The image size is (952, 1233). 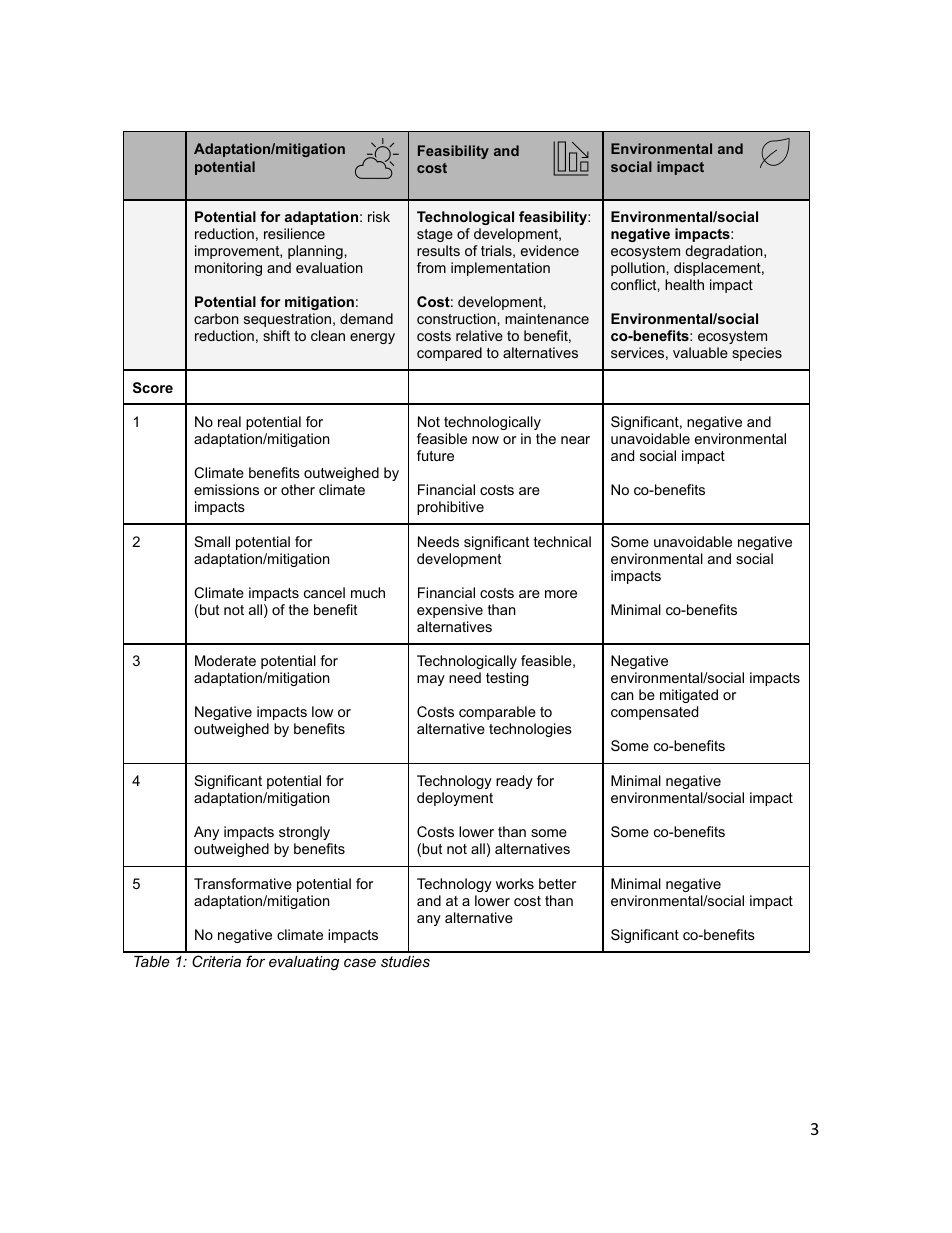 I want to click on monitoring, so click(x=228, y=269).
